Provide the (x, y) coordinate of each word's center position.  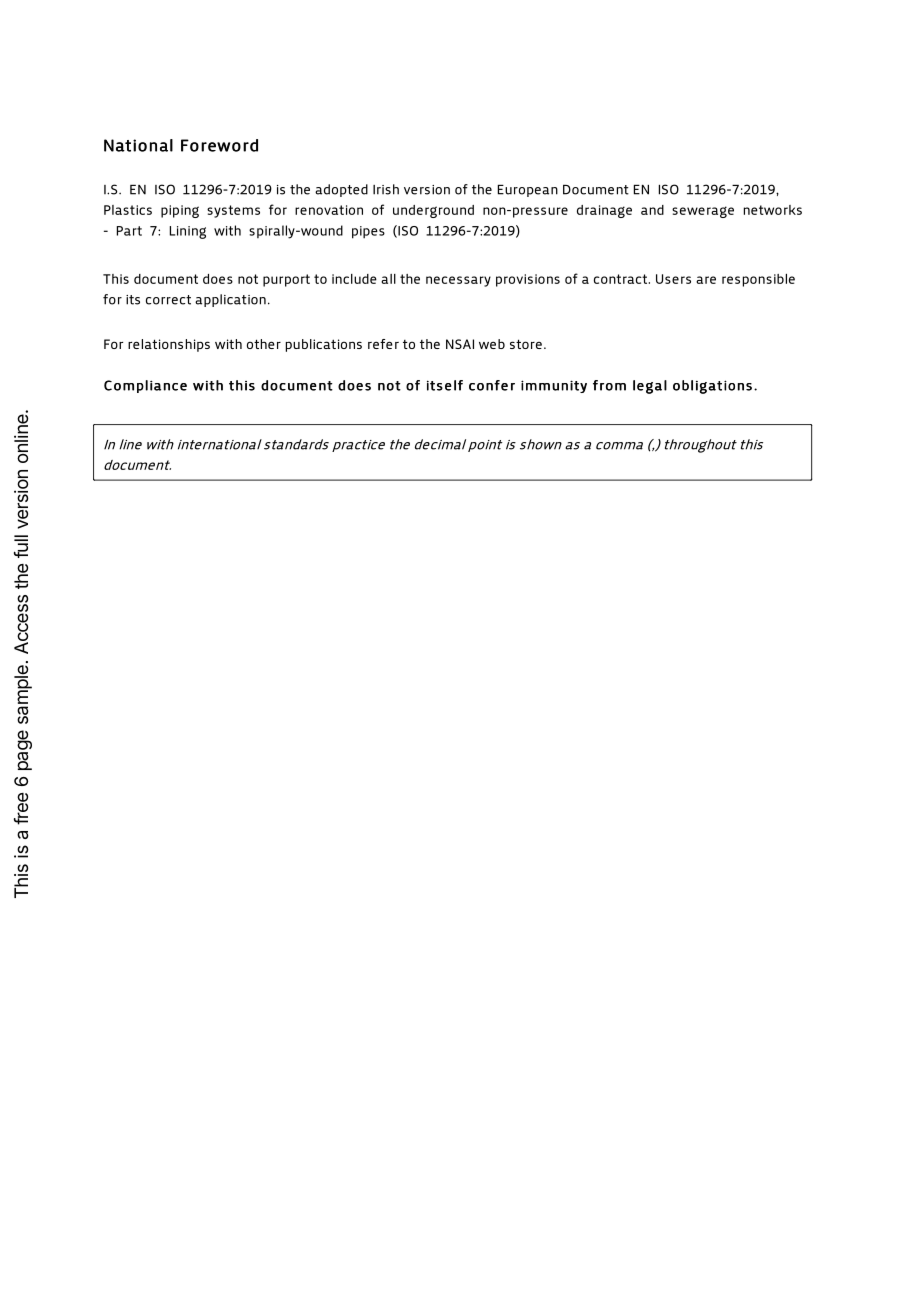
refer (383, 344)
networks (773, 210)
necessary (458, 281)
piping (180, 211)
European (528, 191)
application (230, 300)
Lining (188, 232)
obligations (712, 387)
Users (673, 279)
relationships (169, 345)
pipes (368, 232)
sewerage (703, 212)
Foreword (219, 145)
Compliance (145, 386)
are (706, 280)
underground (433, 211)
